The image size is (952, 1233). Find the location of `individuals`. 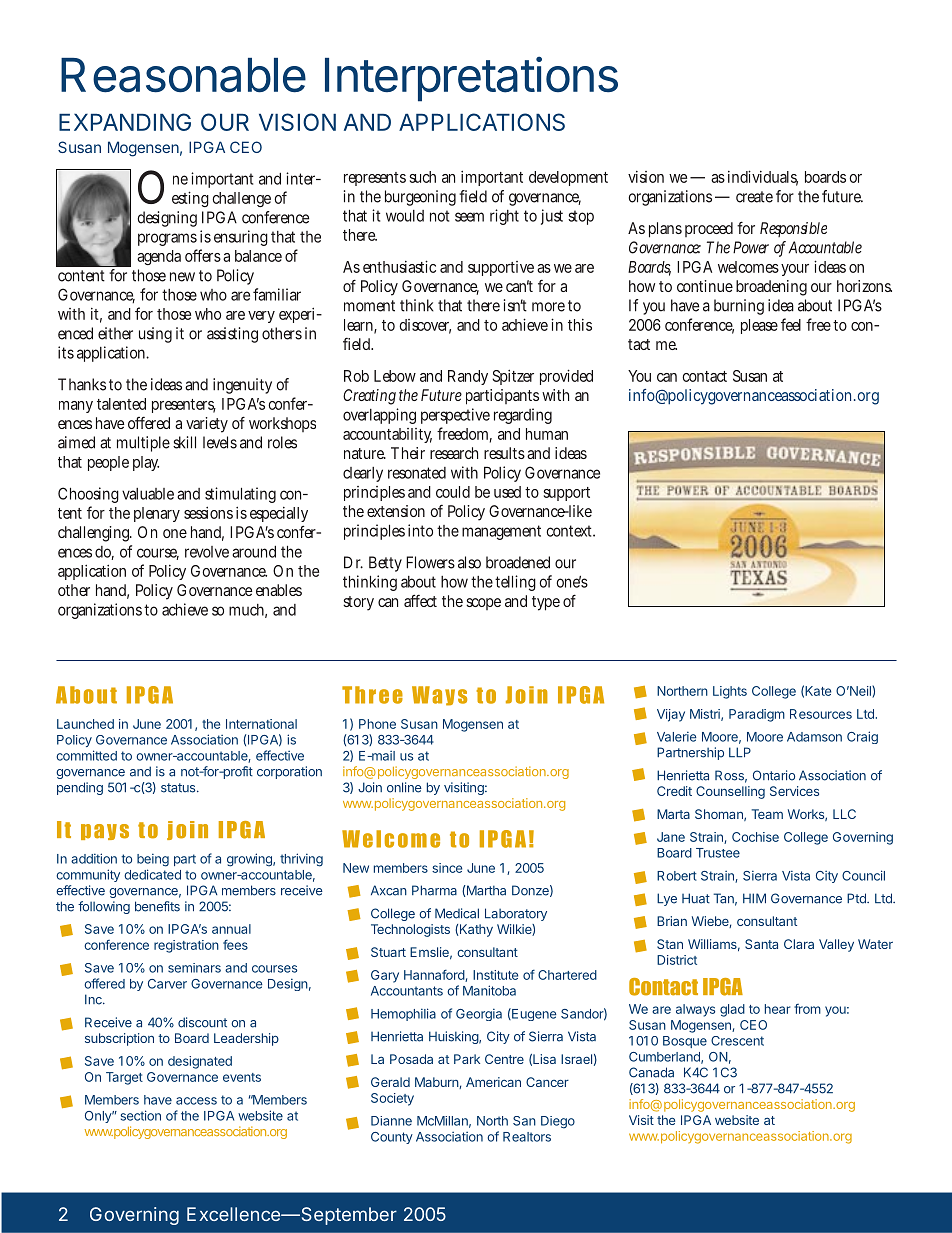

individuals is located at coordinates (763, 178).
